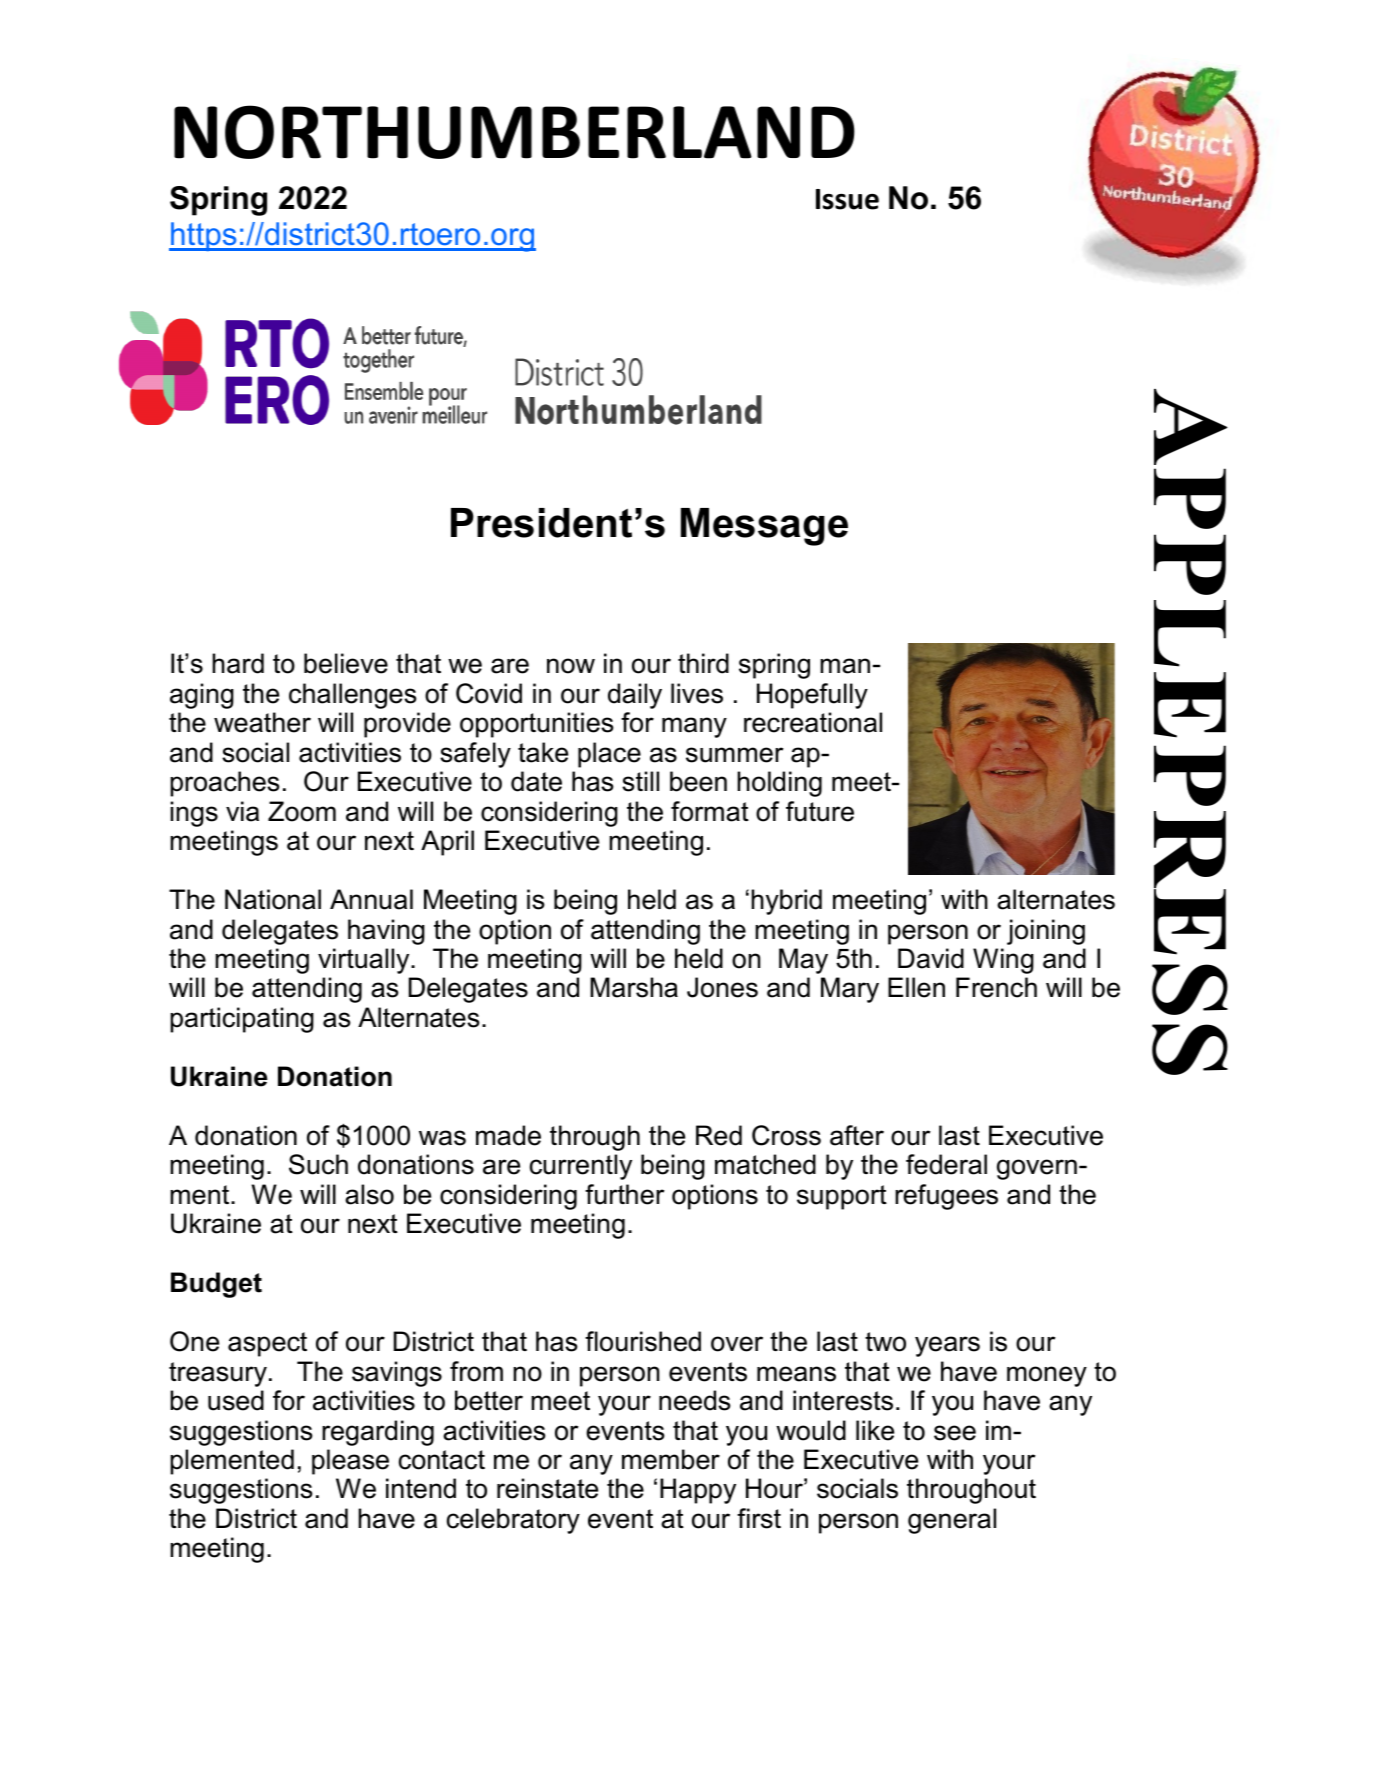 The image size is (1381, 1787). What do you see at coordinates (514, 132) in the screenshot?
I see `NORTHUMBERLAND` at bounding box center [514, 132].
